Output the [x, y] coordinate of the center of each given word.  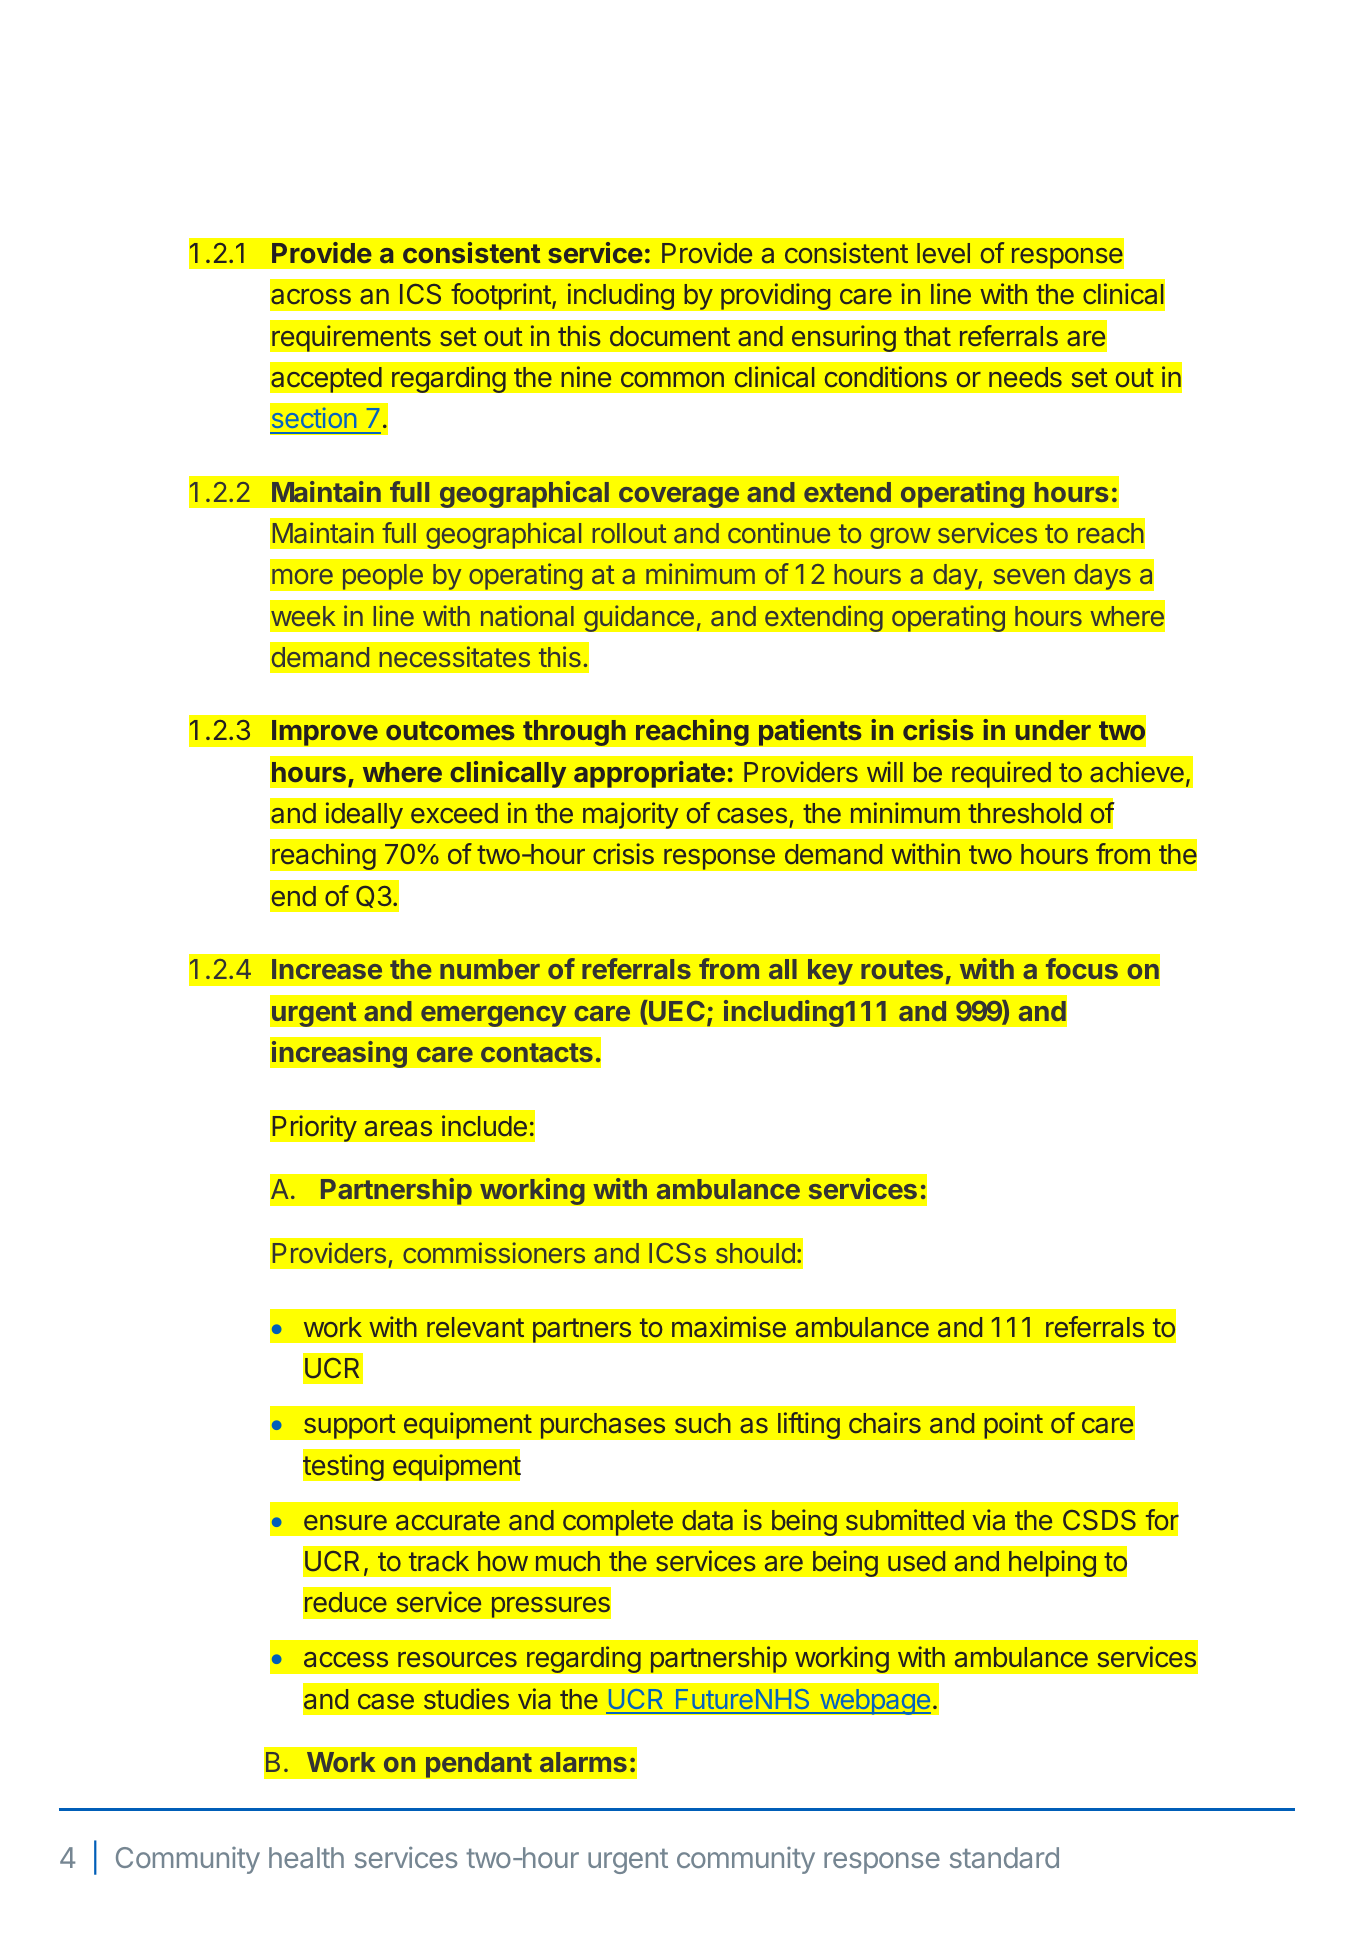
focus [1082, 968]
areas [398, 1128]
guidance [639, 618]
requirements [351, 338]
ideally [364, 815]
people [382, 577]
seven [1029, 576]
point [1013, 1425]
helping [1052, 1563]
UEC [676, 1010]
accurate [448, 1520]
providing [776, 296]
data [707, 1520]
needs [1025, 377]
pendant [479, 1765]
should [755, 1253]
